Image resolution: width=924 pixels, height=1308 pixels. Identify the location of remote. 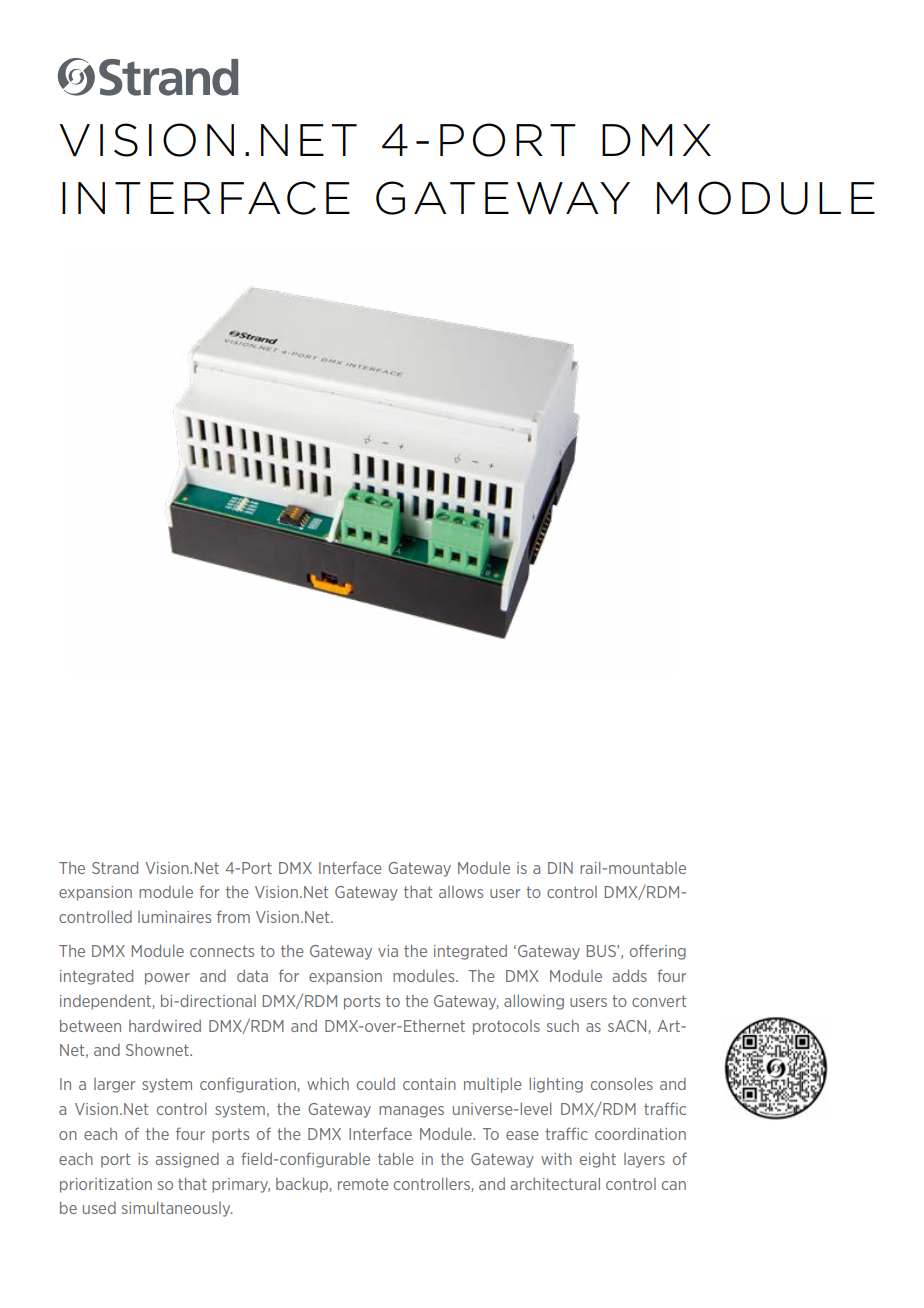
(363, 1184).
